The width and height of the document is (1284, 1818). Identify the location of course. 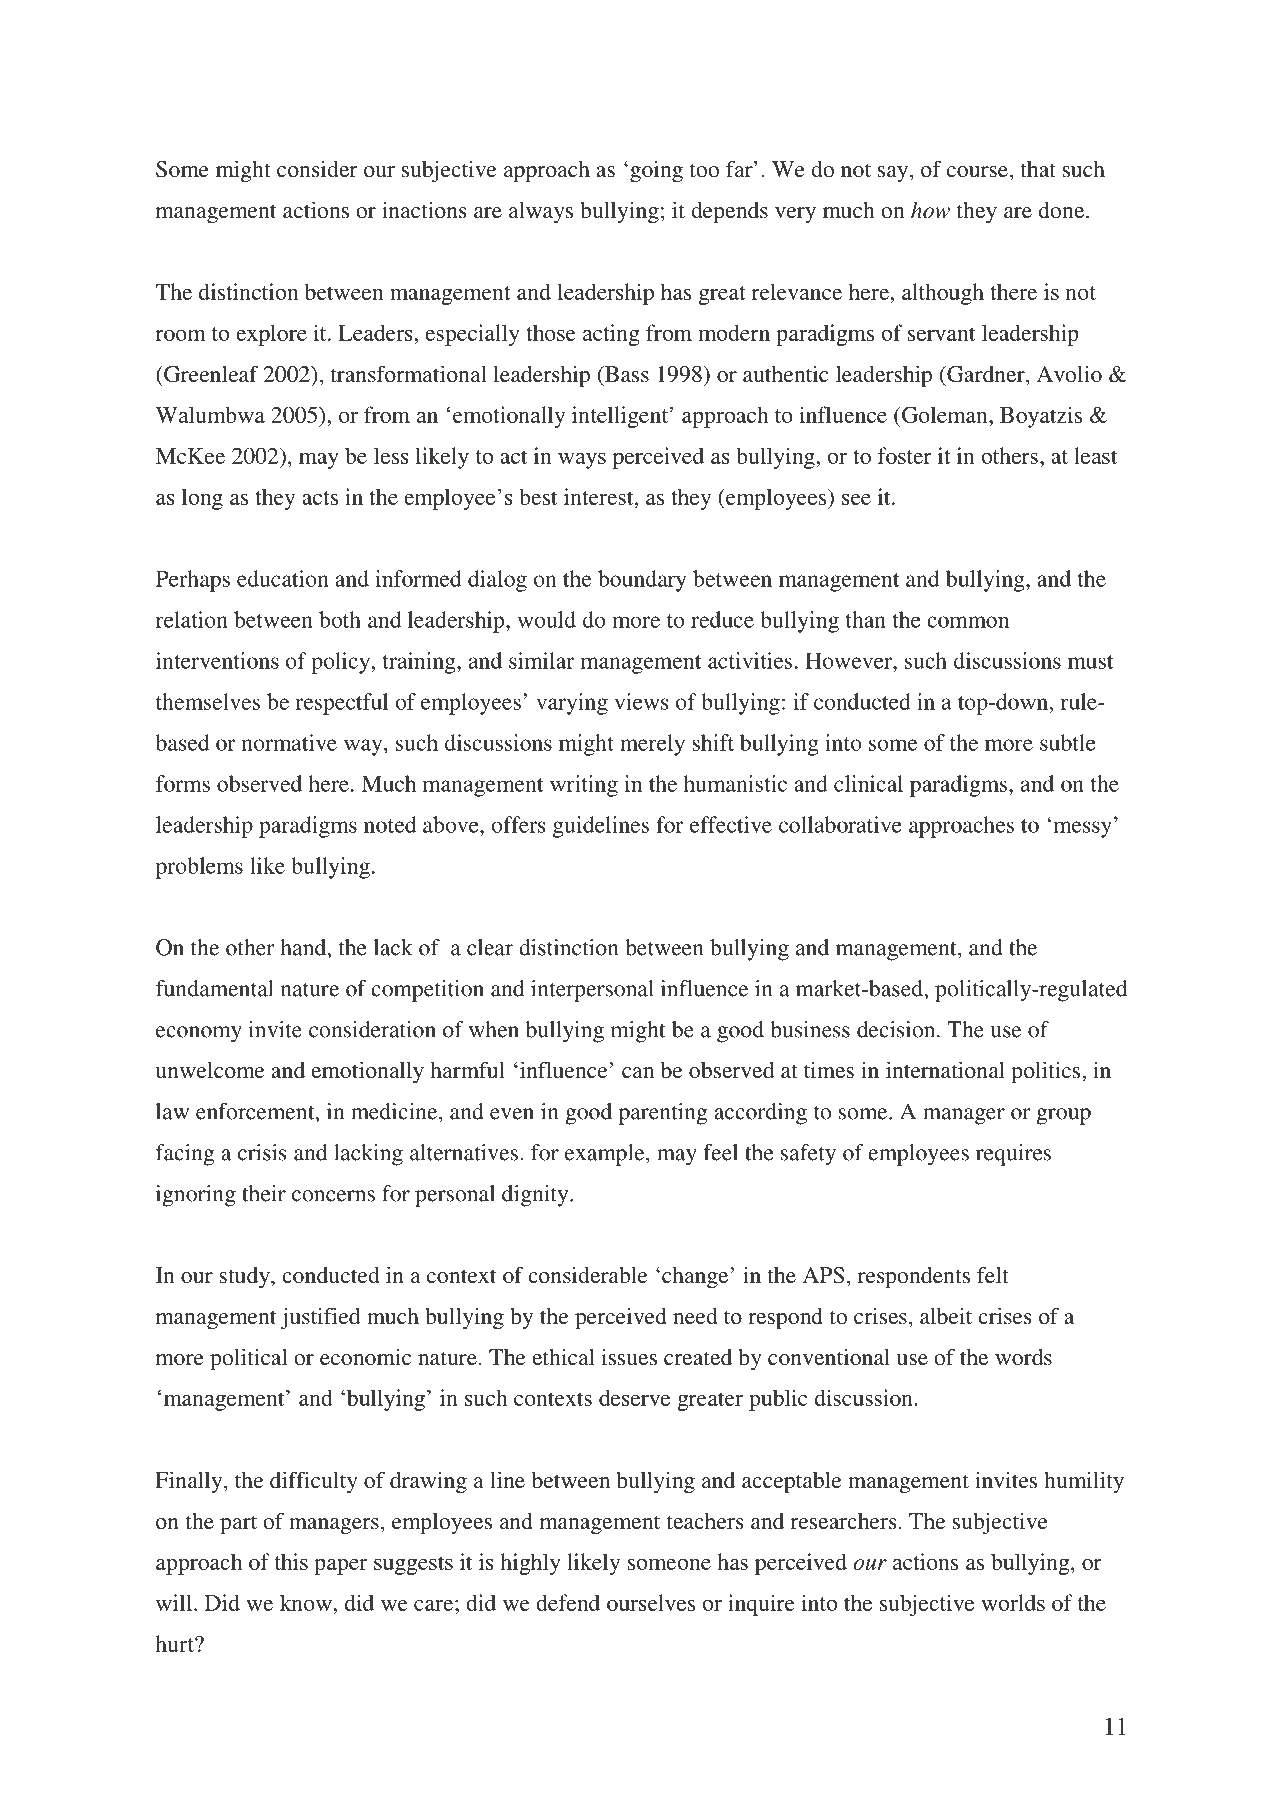
(977, 172).
